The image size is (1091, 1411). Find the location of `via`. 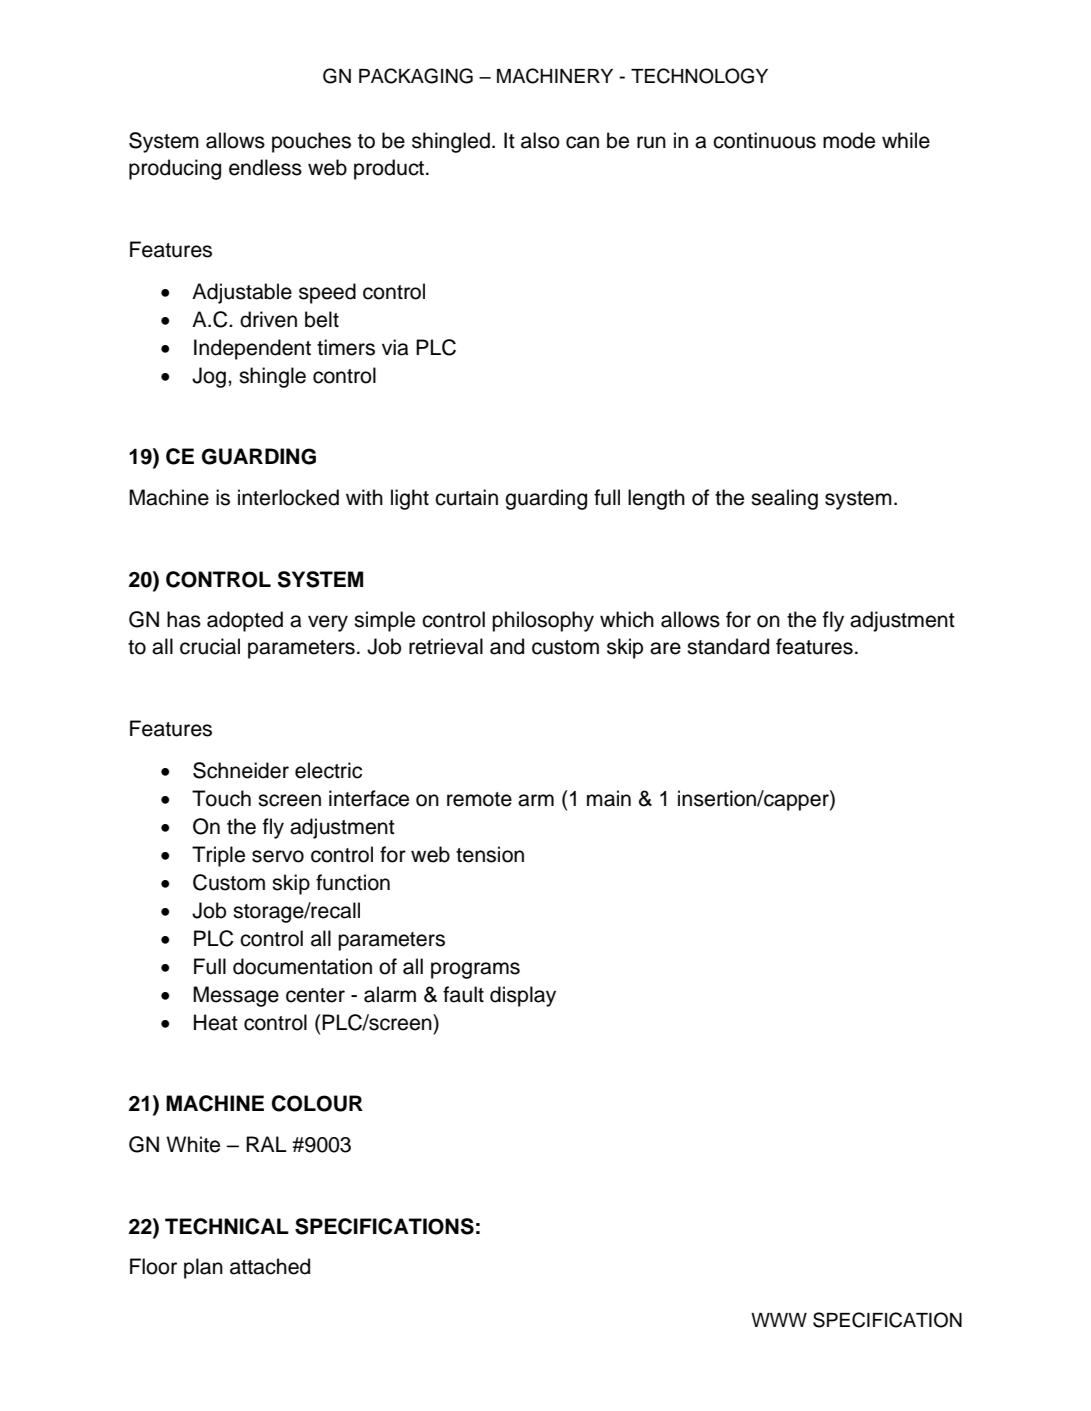

via is located at coordinates (395, 347).
